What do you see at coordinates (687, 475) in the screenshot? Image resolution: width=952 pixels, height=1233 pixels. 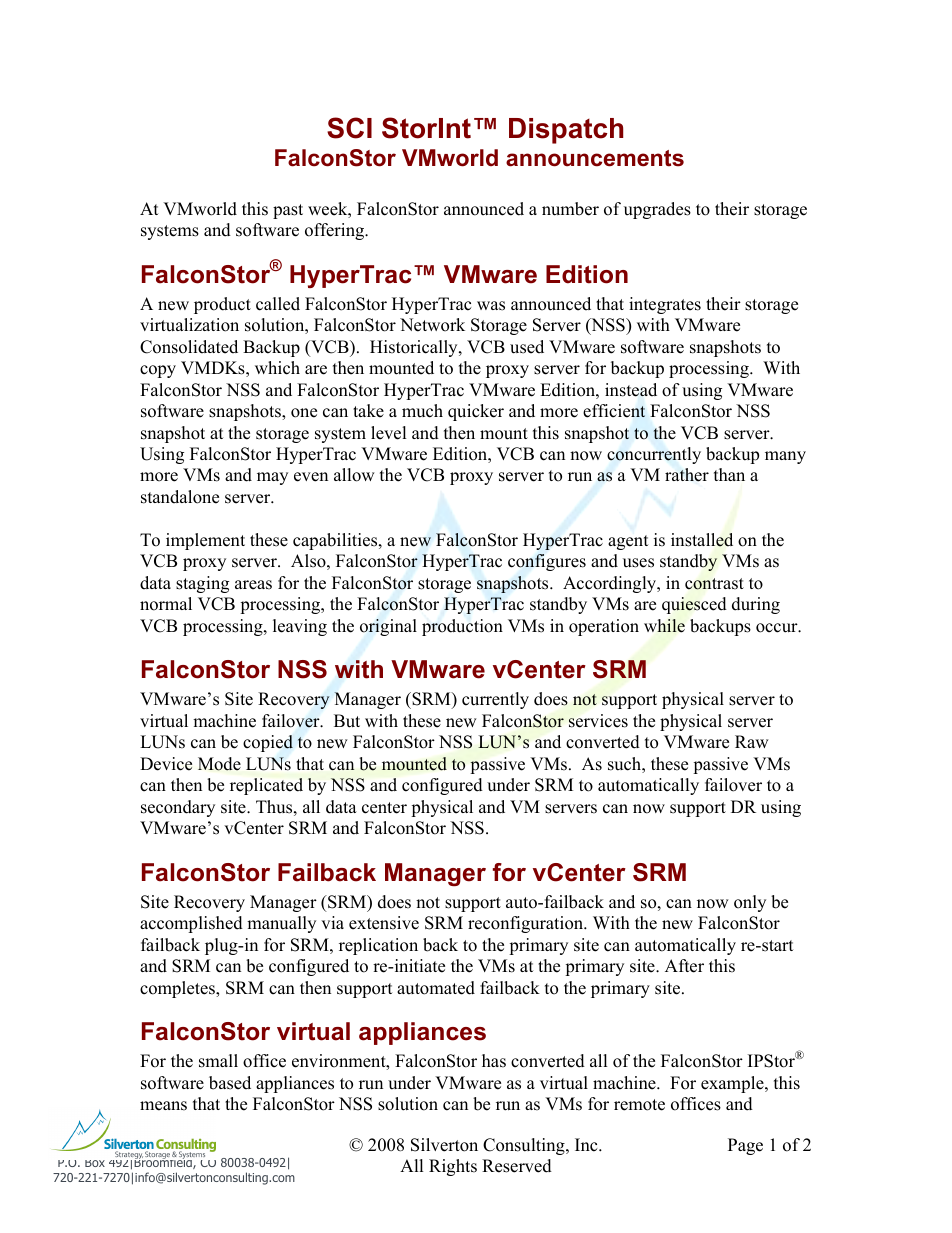 I see `rather` at bounding box center [687, 475].
